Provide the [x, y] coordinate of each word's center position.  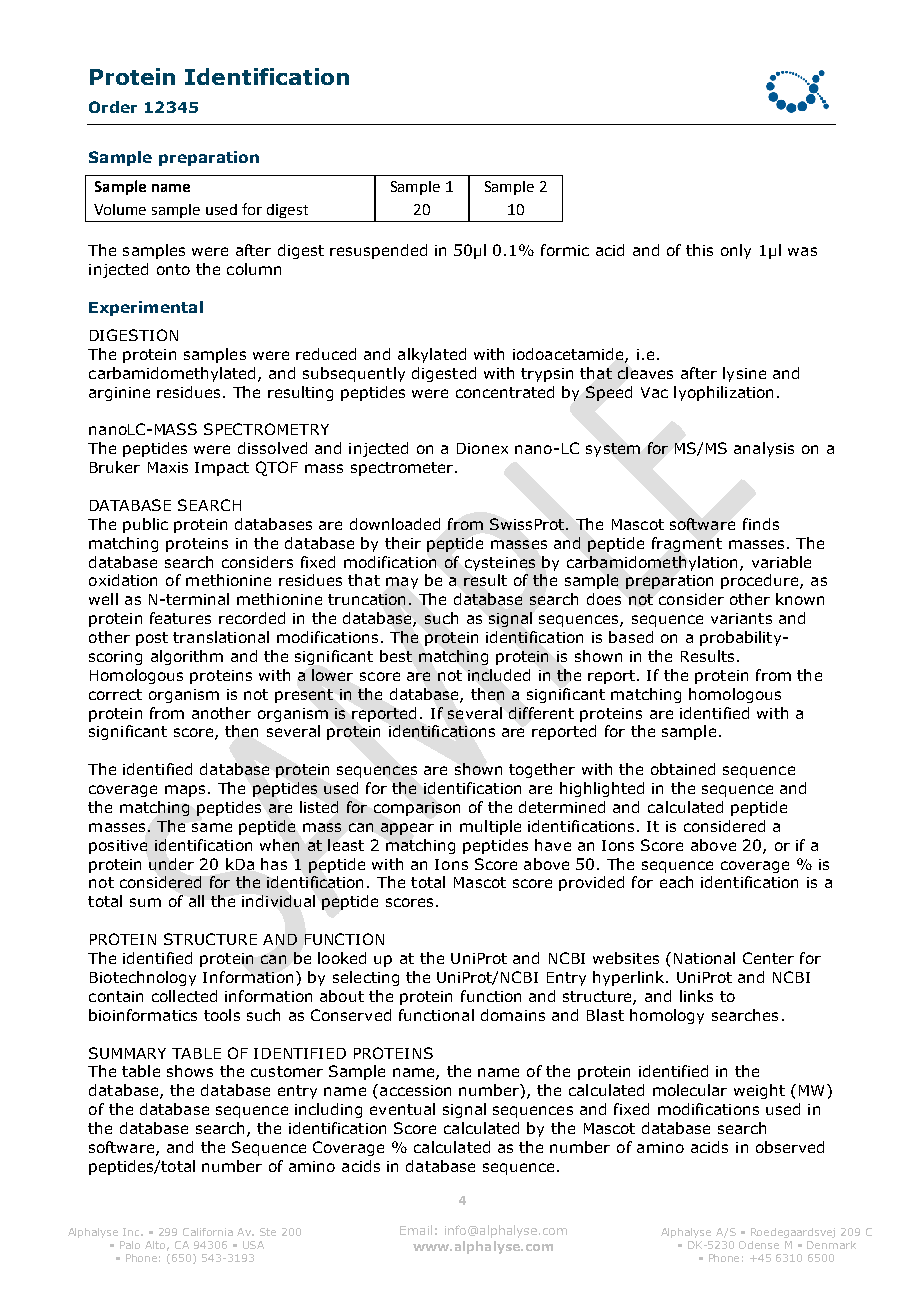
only [736, 251]
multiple [490, 827]
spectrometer [403, 469]
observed [790, 1147]
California [208, 1232]
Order [113, 107]
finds [761, 524]
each [676, 882]
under [171, 864]
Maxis [168, 467]
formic [565, 250]
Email [416, 1230]
